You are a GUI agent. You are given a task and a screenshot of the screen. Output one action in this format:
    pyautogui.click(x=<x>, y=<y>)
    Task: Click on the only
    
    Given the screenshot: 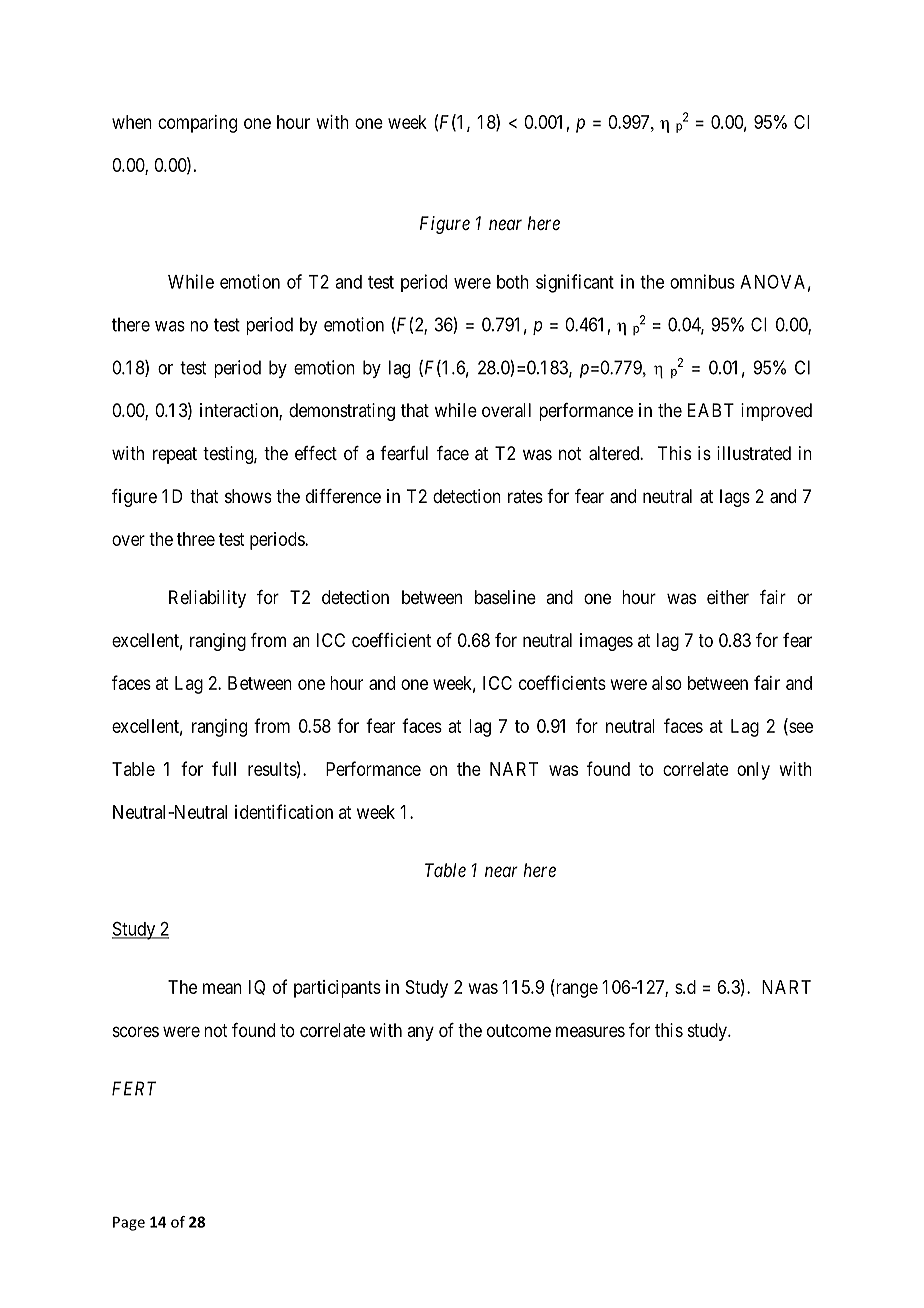 What is the action you would take?
    pyautogui.click(x=753, y=771)
